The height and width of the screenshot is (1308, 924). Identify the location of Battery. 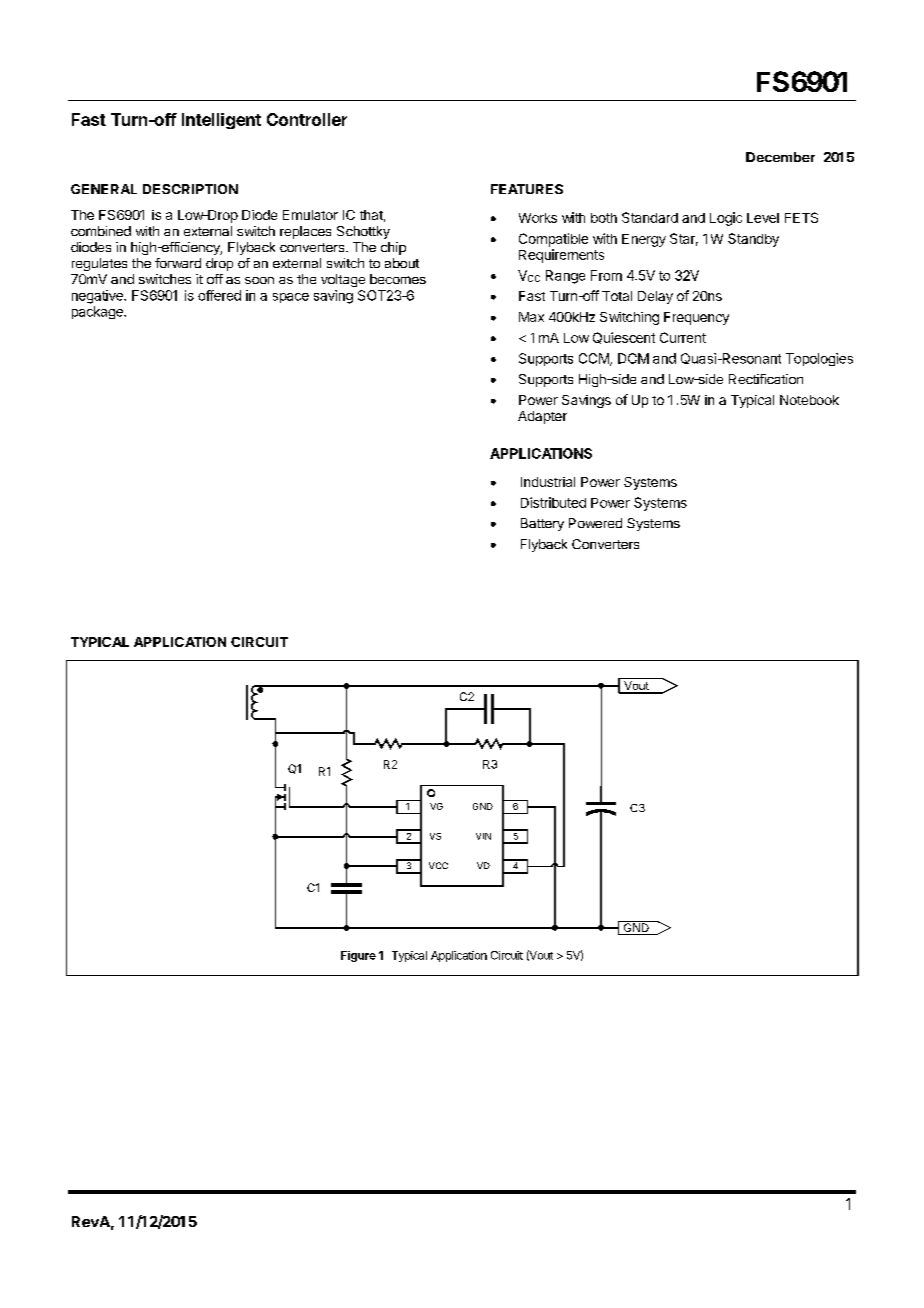
(542, 524).
